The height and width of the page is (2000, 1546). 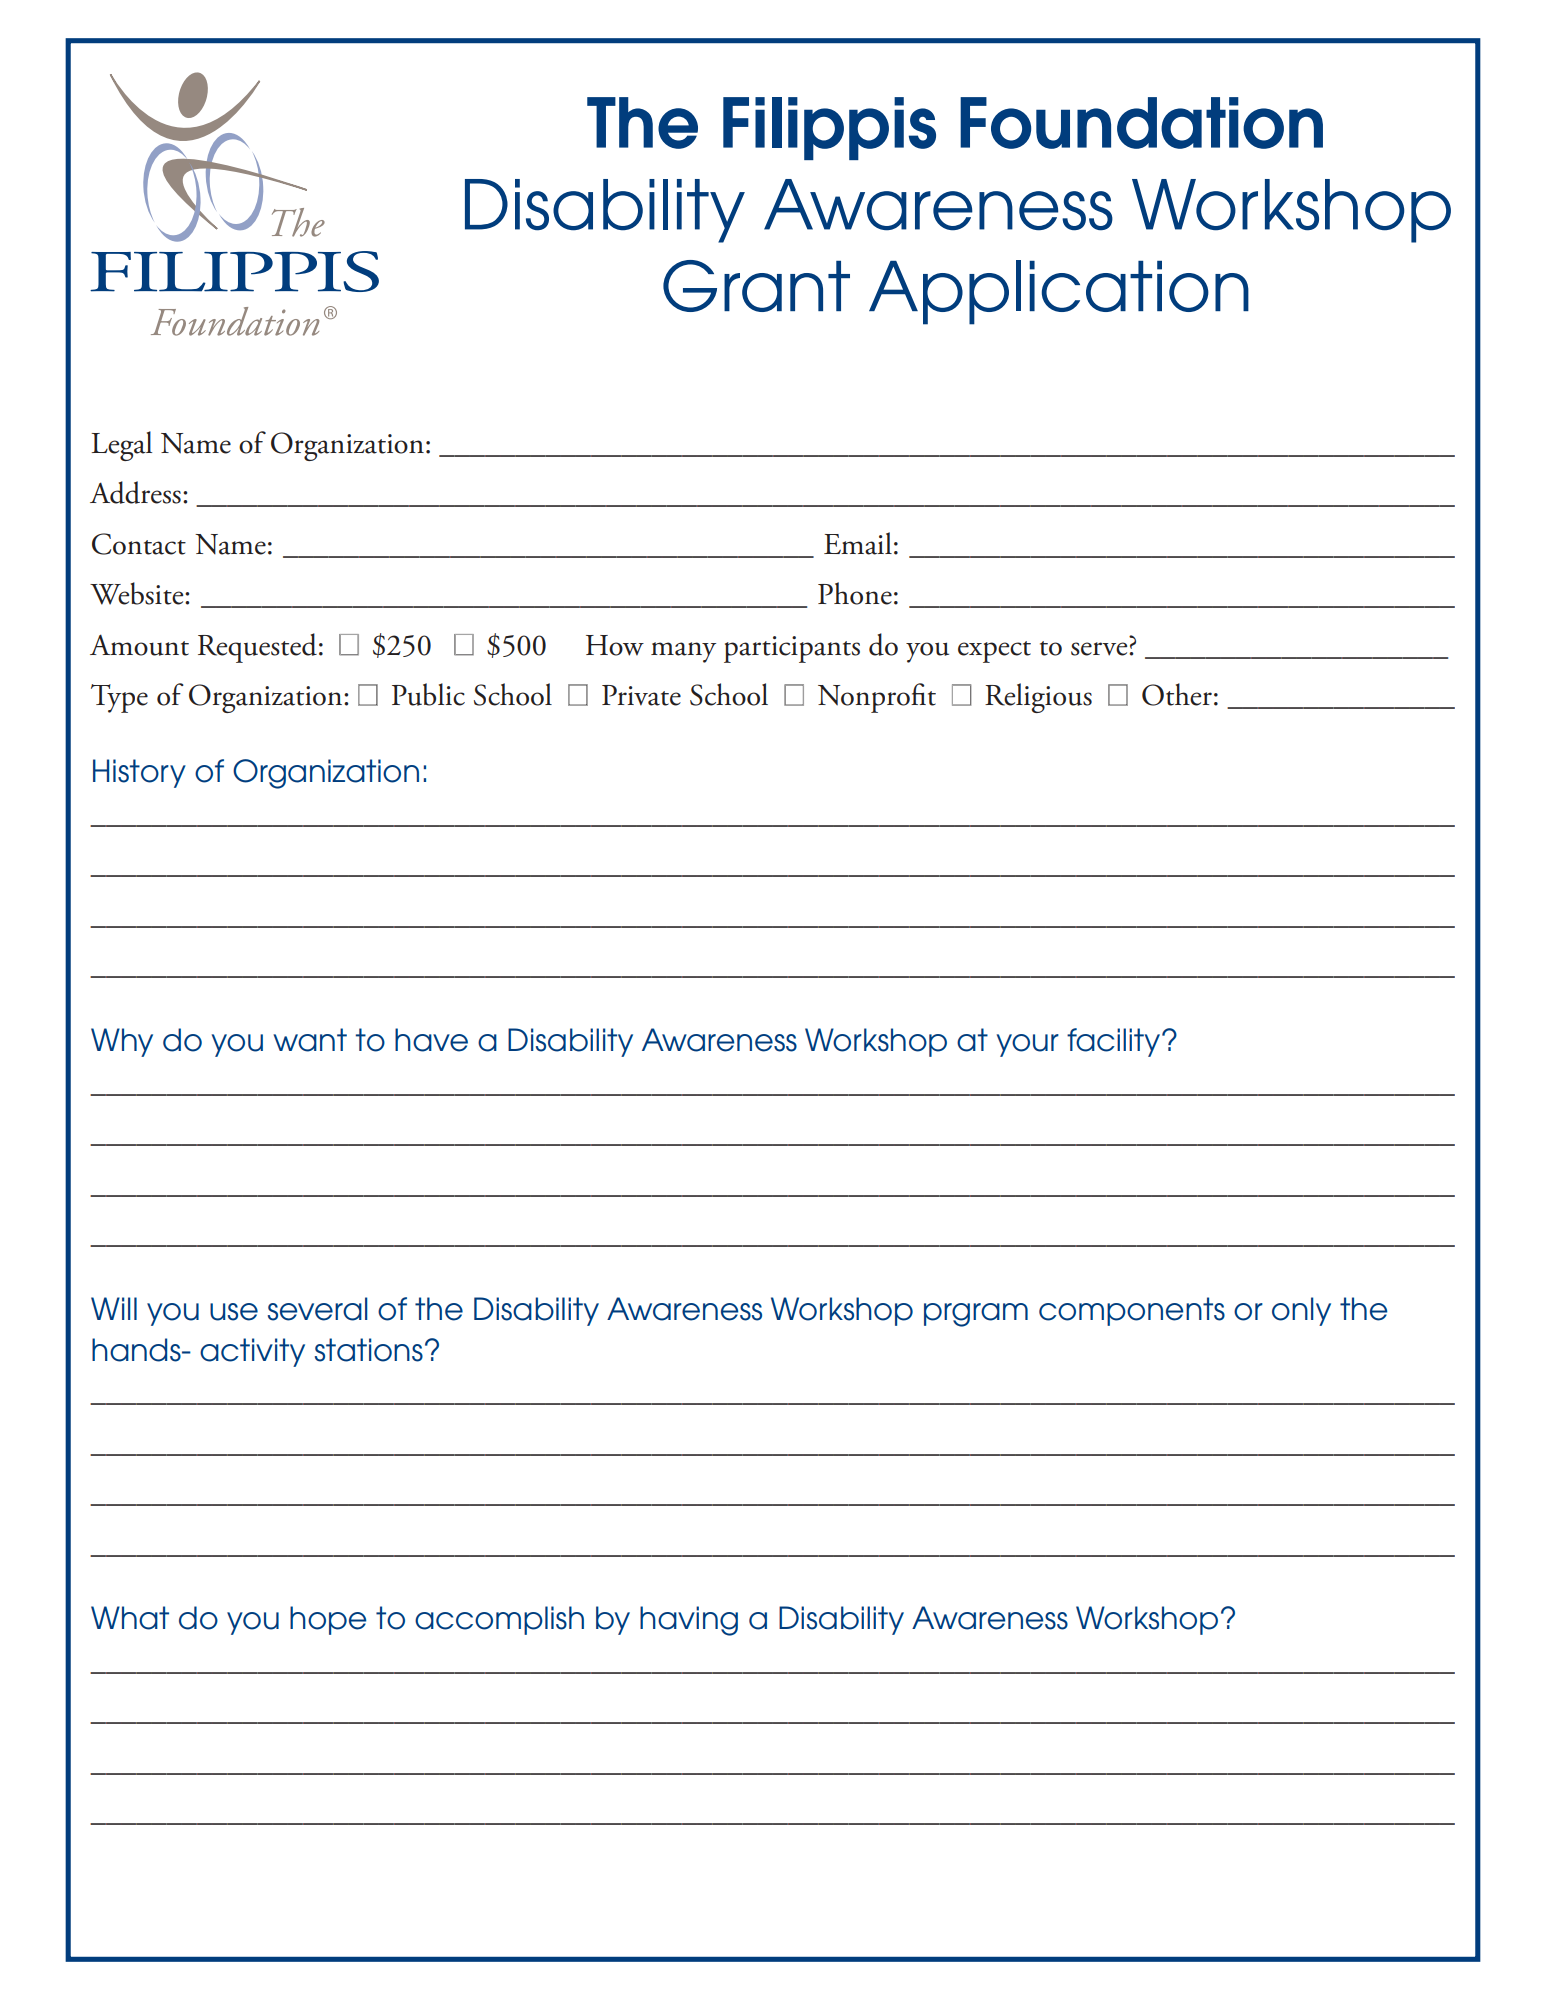 What do you see at coordinates (1132, 1311) in the page?
I see `components` at bounding box center [1132, 1311].
